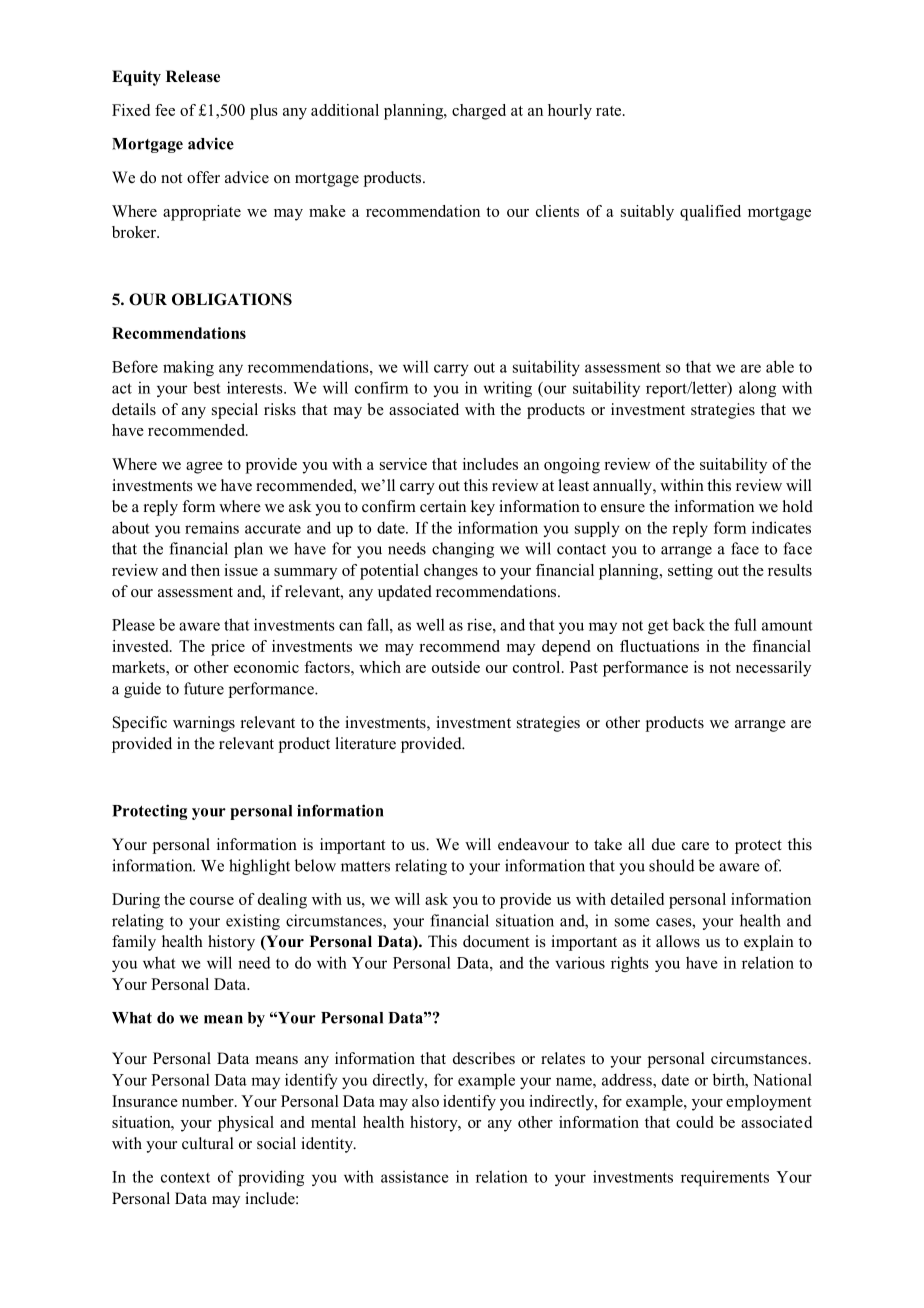 Image resolution: width=924 pixels, height=1308 pixels. What do you see at coordinates (204, 724) in the image?
I see `warnings` at bounding box center [204, 724].
